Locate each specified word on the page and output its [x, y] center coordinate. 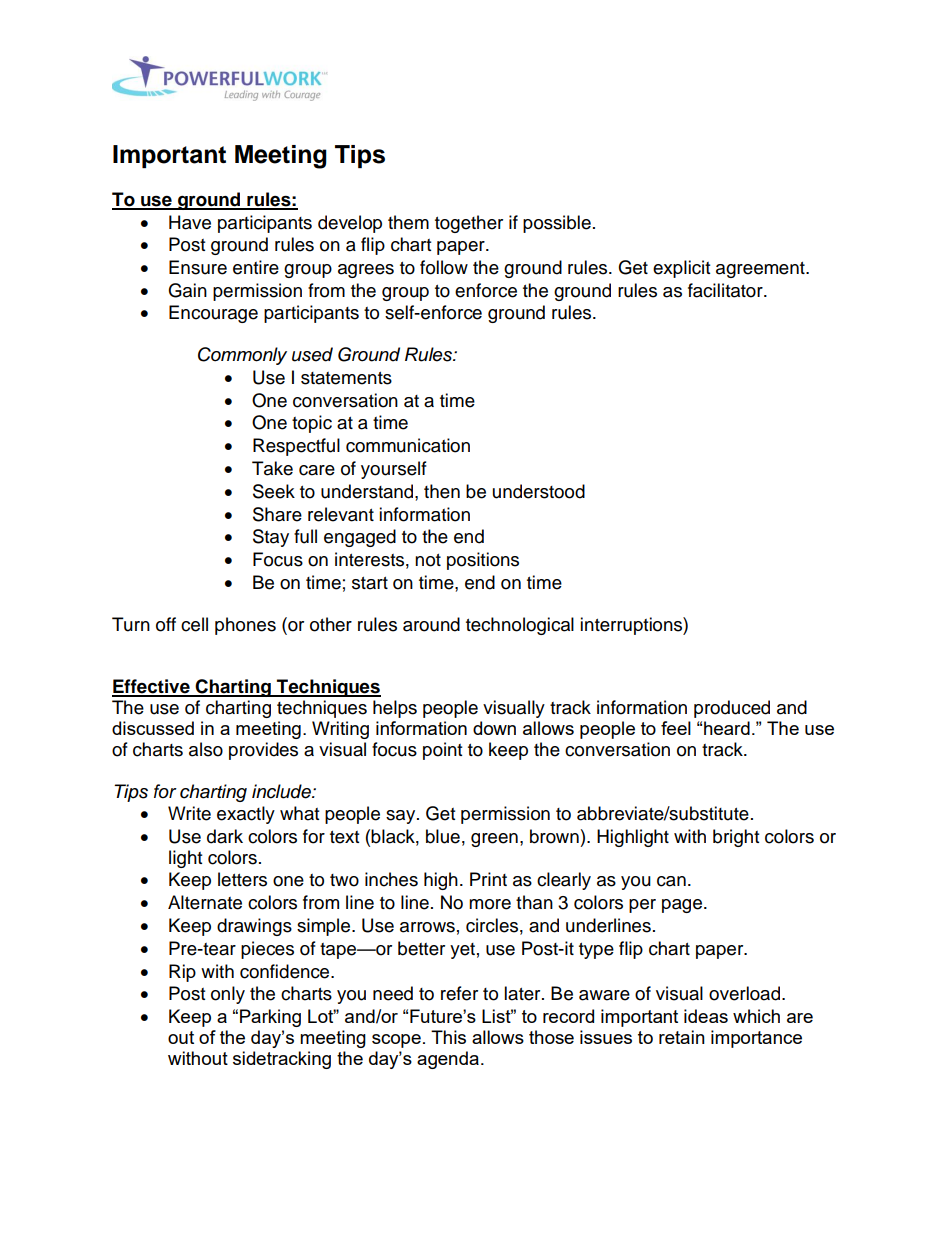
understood [539, 491]
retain [682, 1037]
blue [443, 836]
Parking [270, 1018]
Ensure [198, 267]
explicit [681, 269]
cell [194, 624]
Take [272, 468]
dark [225, 836]
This [448, 1037]
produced [732, 709]
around [431, 624]
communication [408, 445]
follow [444, 267]
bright [736, 838]
